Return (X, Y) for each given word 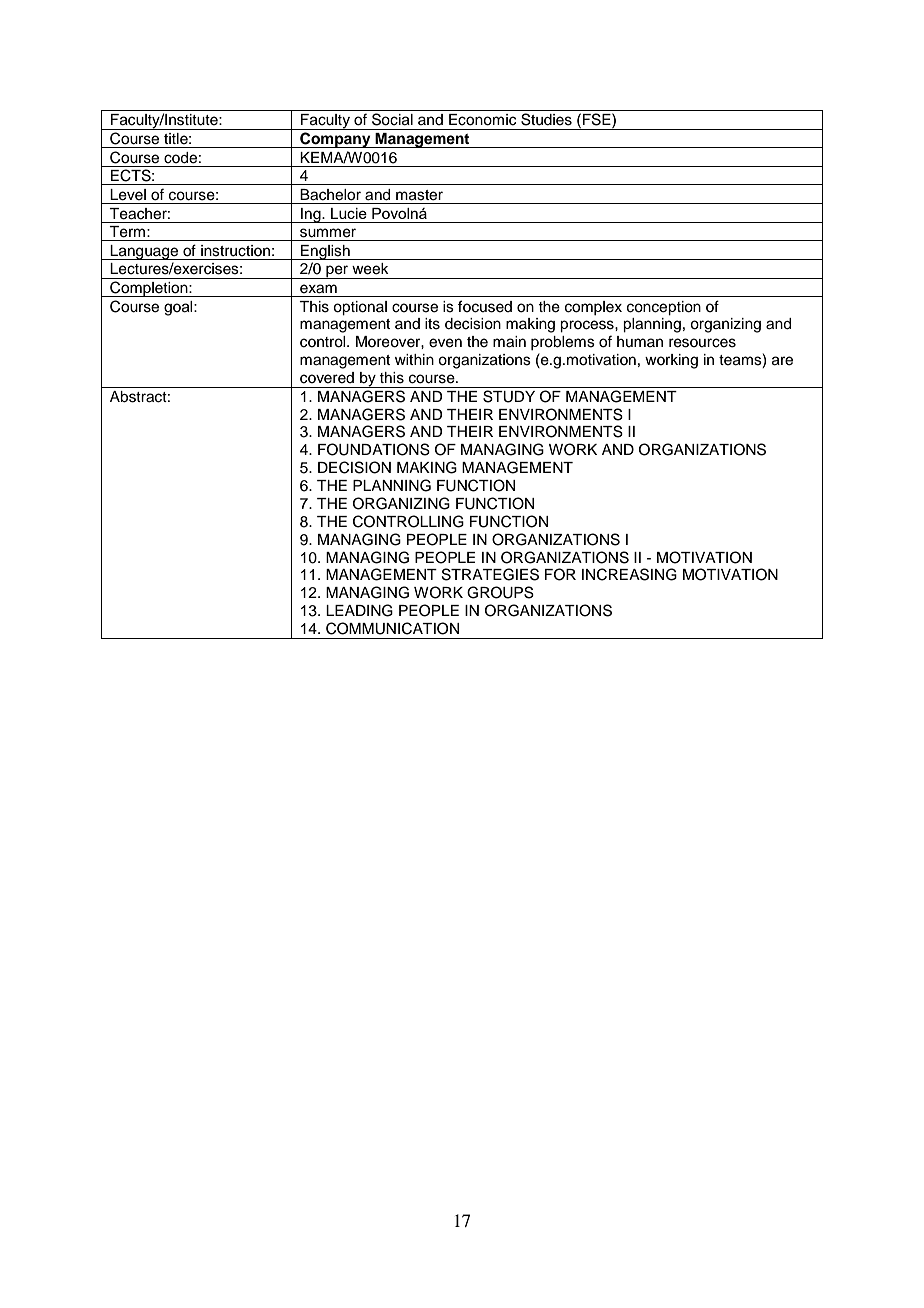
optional (360, 308)
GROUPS (500, 592)
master (419, 195)
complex (593, 308)
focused (485, 306)
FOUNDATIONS (374, 449)
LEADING (359, 610)
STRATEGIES (490, 574)
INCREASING (629, 574)
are (782, 361)
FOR (560, 574)
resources (702, 343)
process (588, 326)
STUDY (509, 396)
